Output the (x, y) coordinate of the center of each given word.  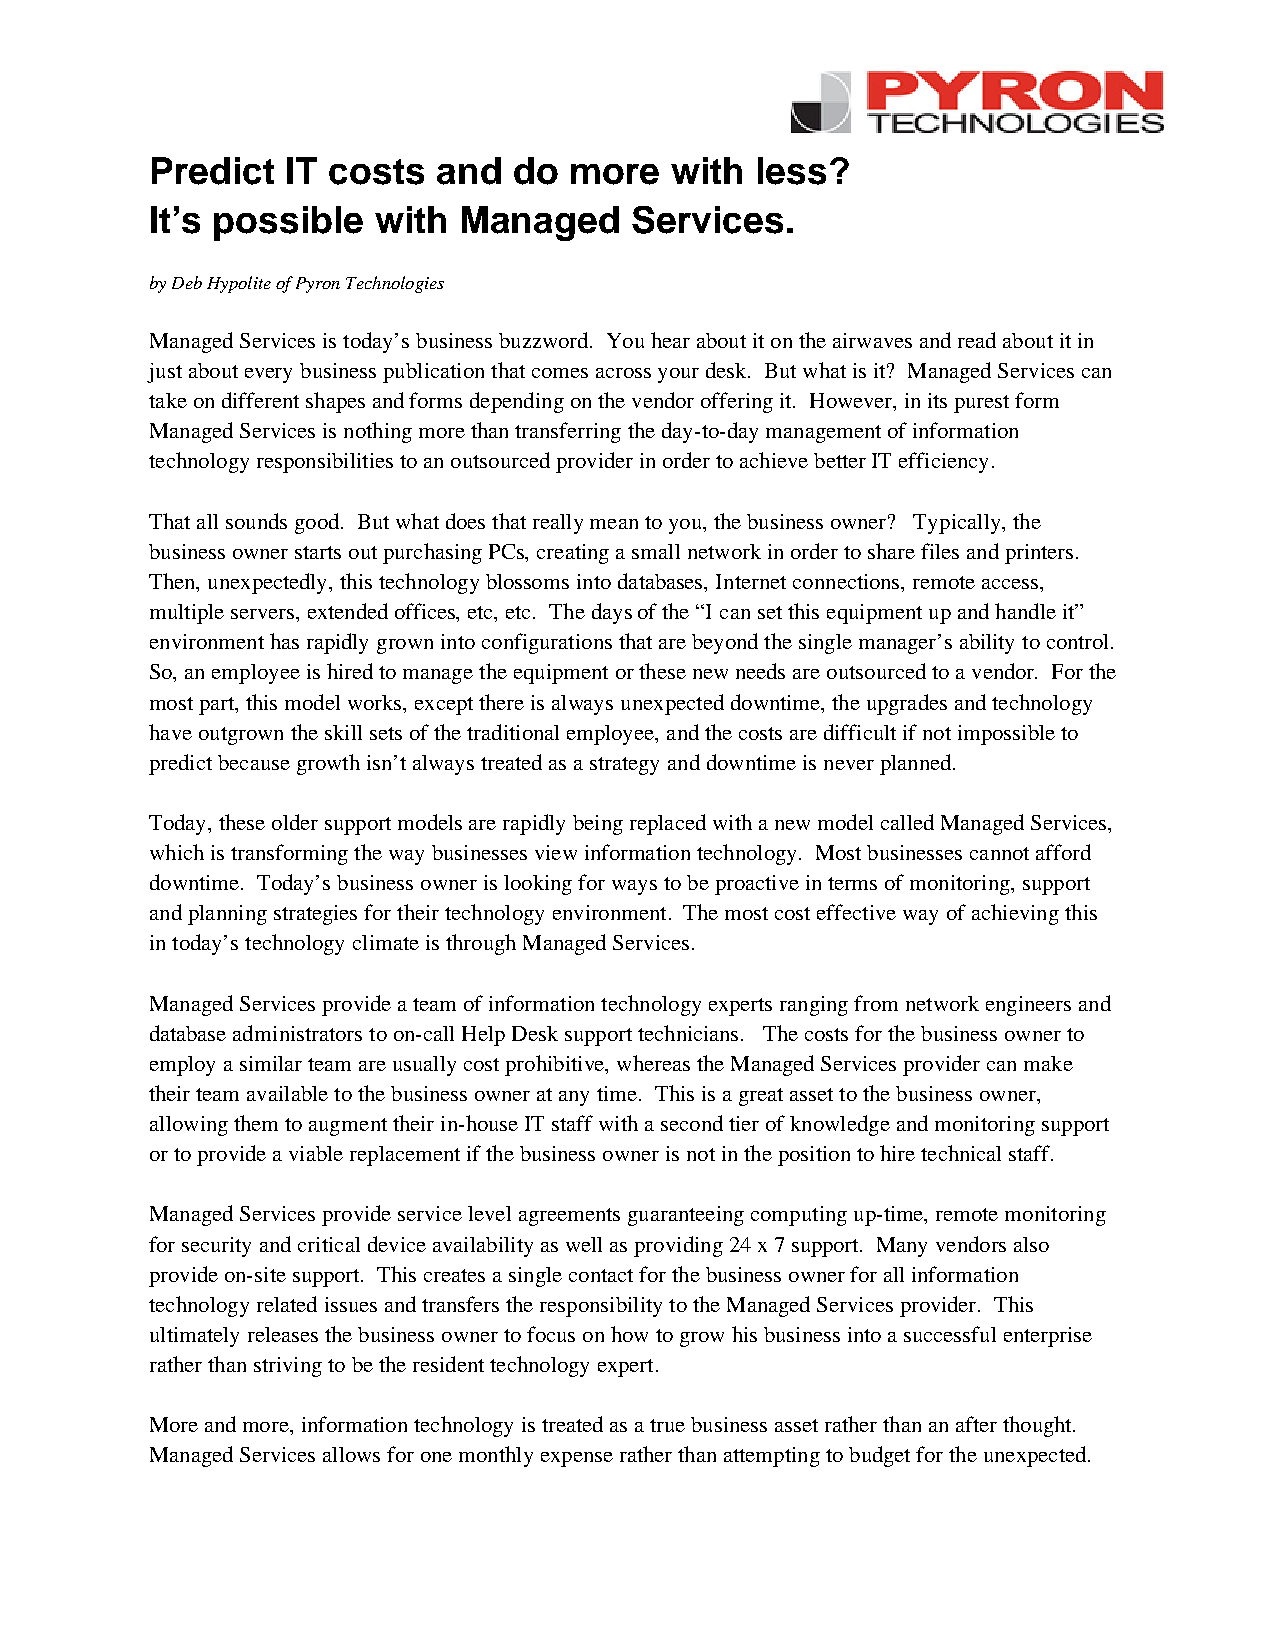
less (792, 171)
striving (288, 1367)
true (667, 1425)
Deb (187, 282)
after (976, 1424)
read (977, 340)
